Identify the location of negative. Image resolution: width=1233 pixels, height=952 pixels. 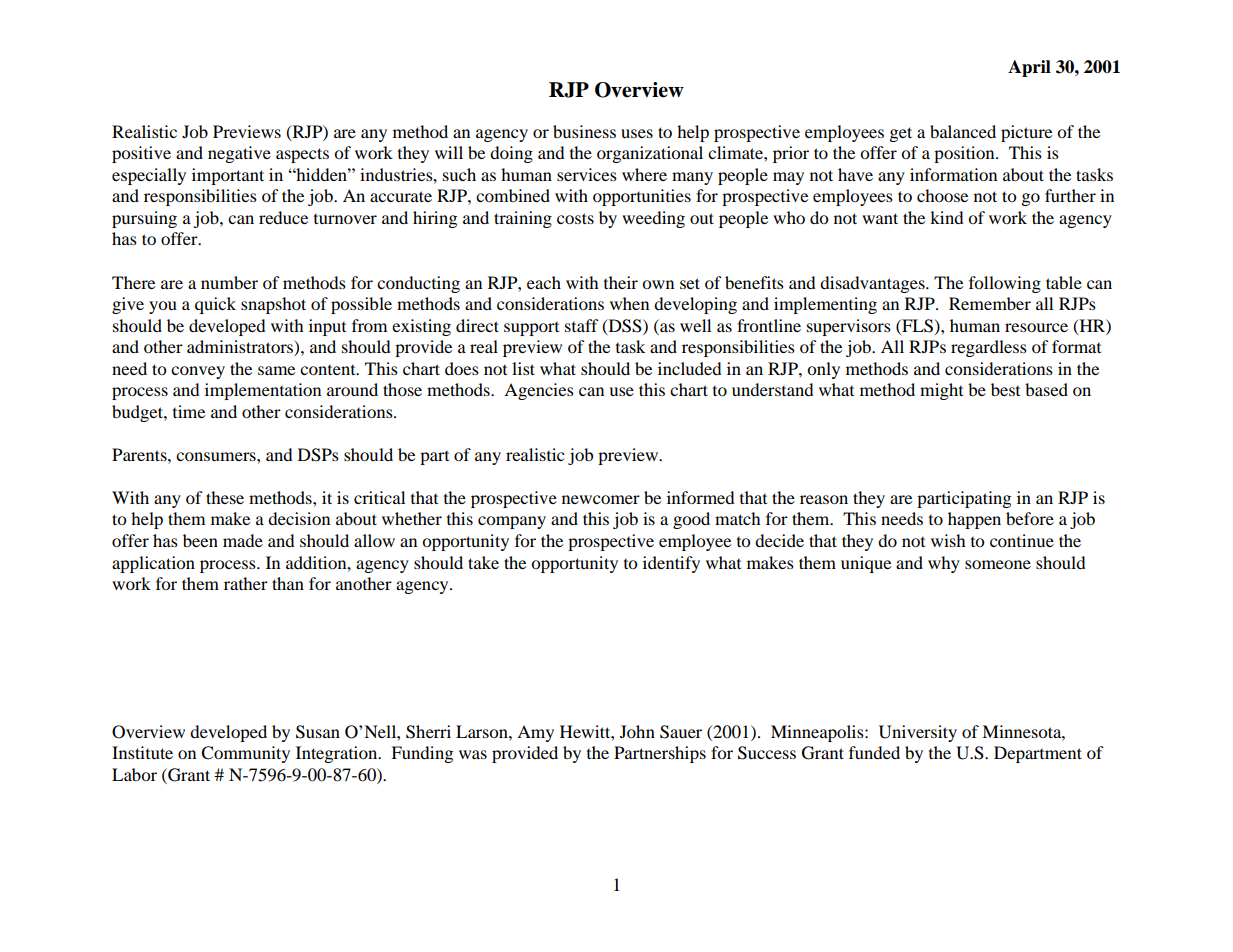
(239, 154).
